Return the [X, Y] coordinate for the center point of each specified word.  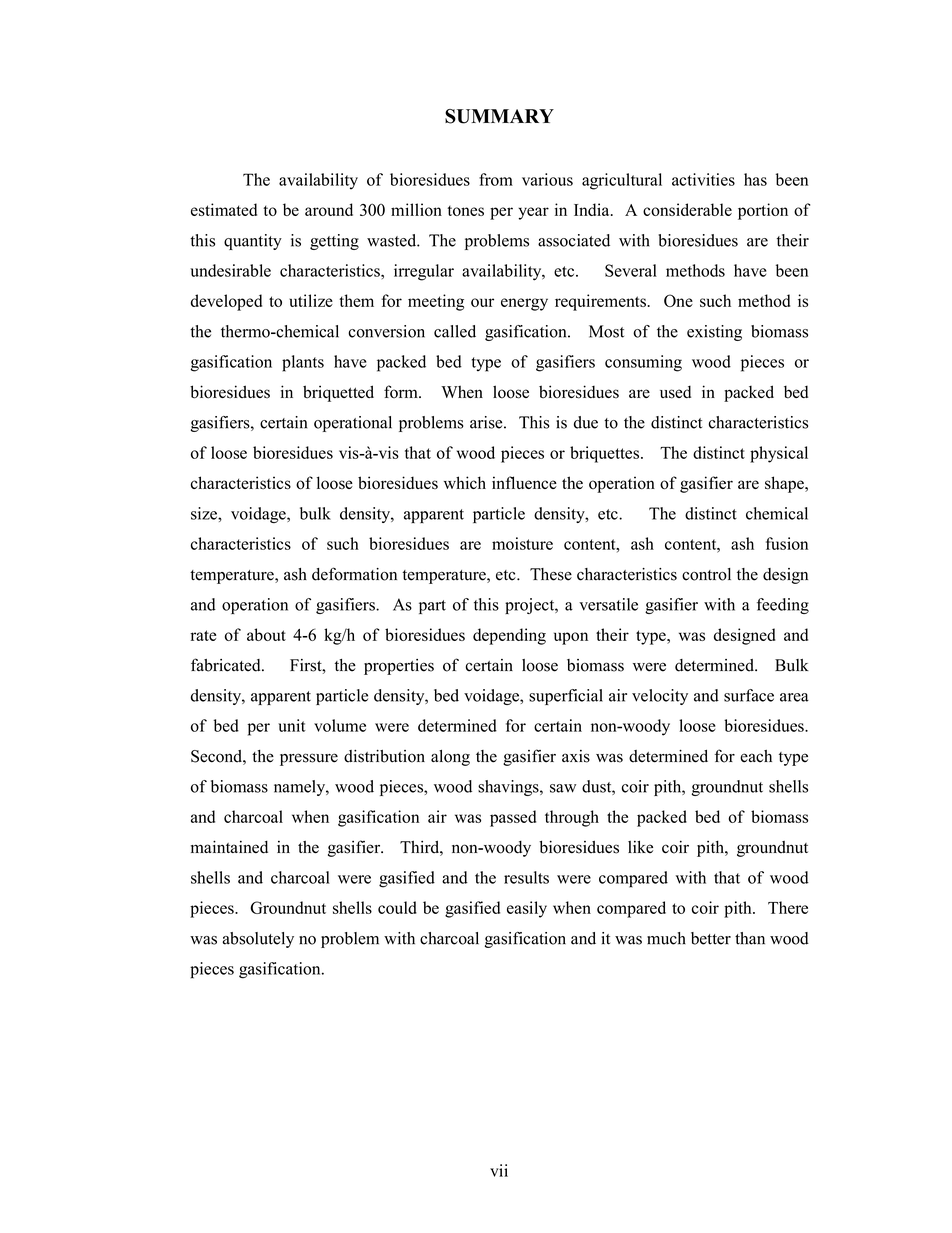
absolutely [258, 940]
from [496, 179]
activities [703, 179]
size [205, 513]
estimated [224, 209]
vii [499, 1170]
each [756, 756]
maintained [229, 847]
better [711, 938]
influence [524, 482]
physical [779, 454]
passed [513, 818]
